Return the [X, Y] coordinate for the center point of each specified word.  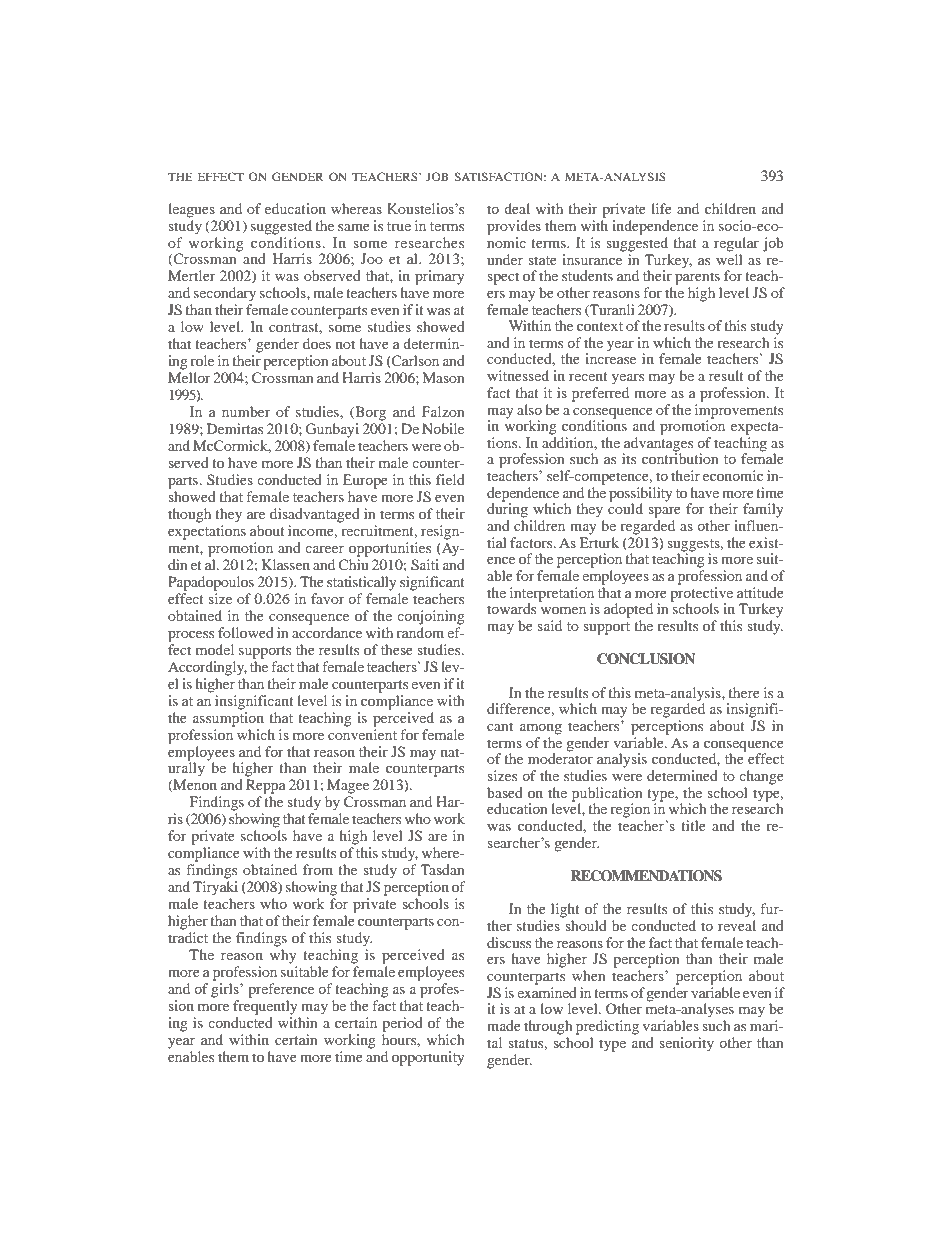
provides [514, 227]
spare [664, 512]
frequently [265, 1007]
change [761, 777]
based [505, 792]
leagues [191, 210]
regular [736, 244]
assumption [228, 719]
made [504, 1025]
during [507, 509]
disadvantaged [315, 515]
